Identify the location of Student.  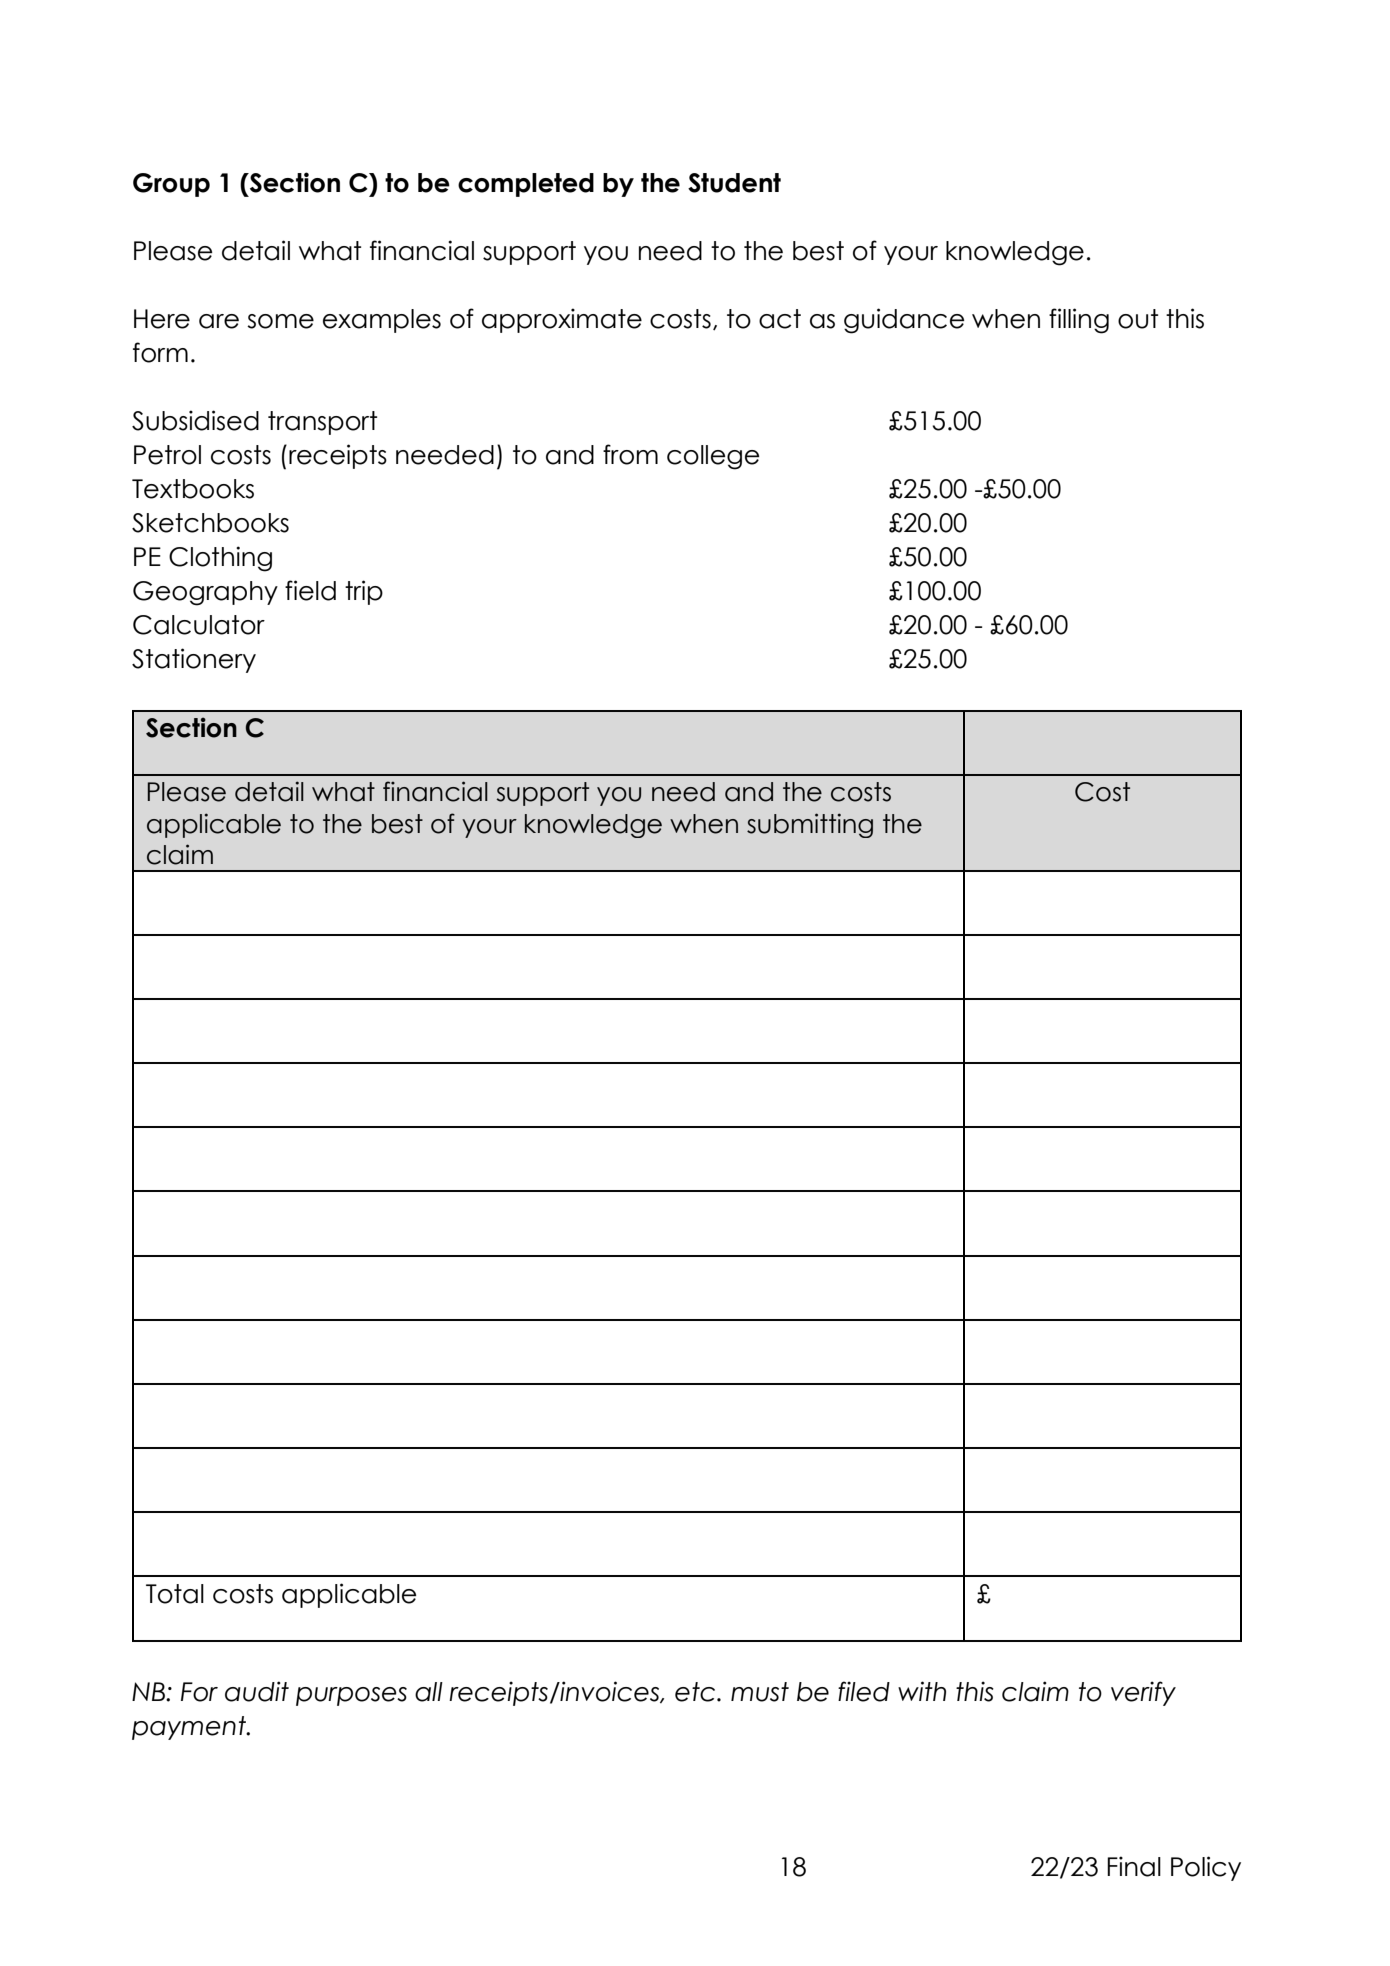
(734, 183).
